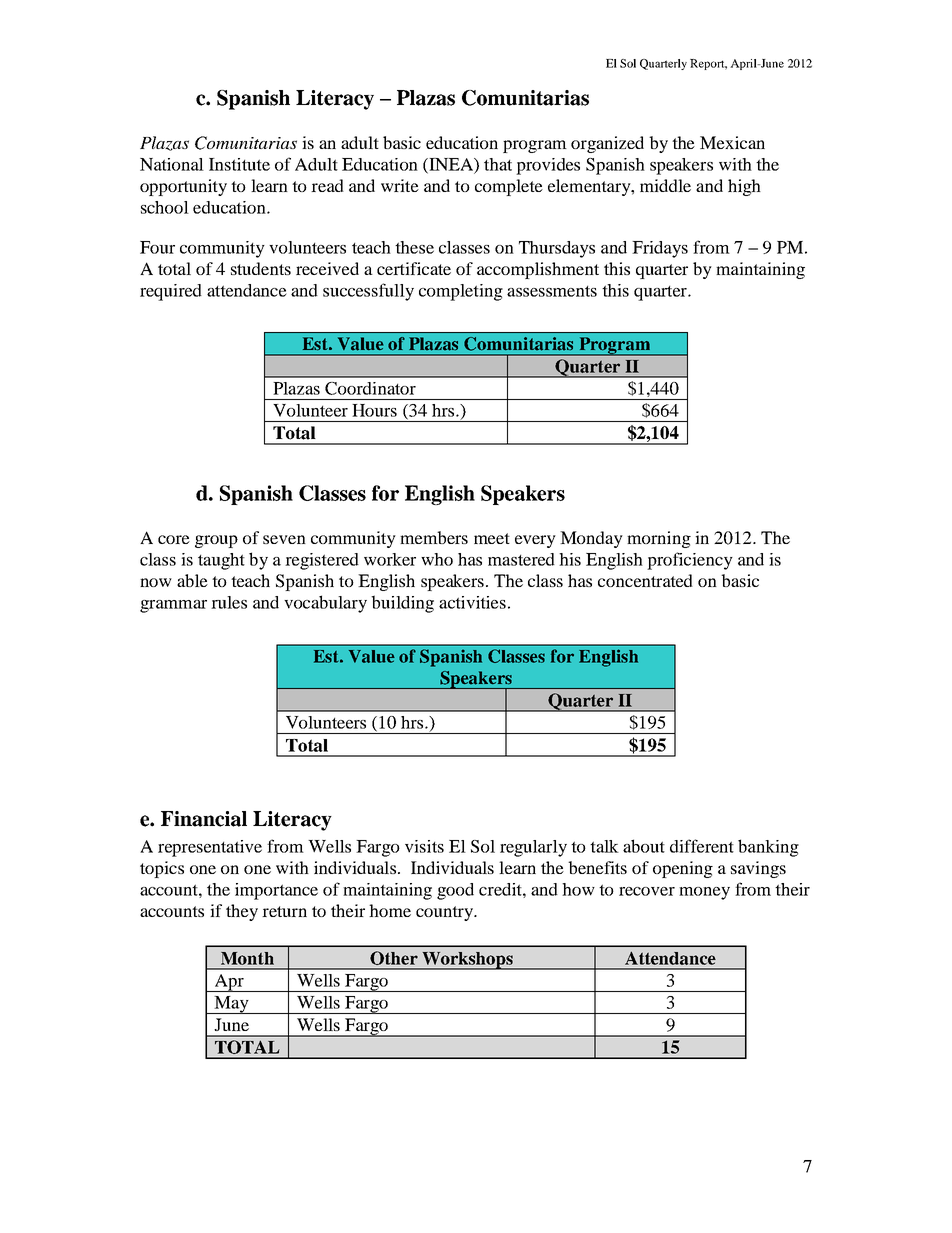 This page has height=1233, width=952. I want to click on middle, so click(665, 185).
